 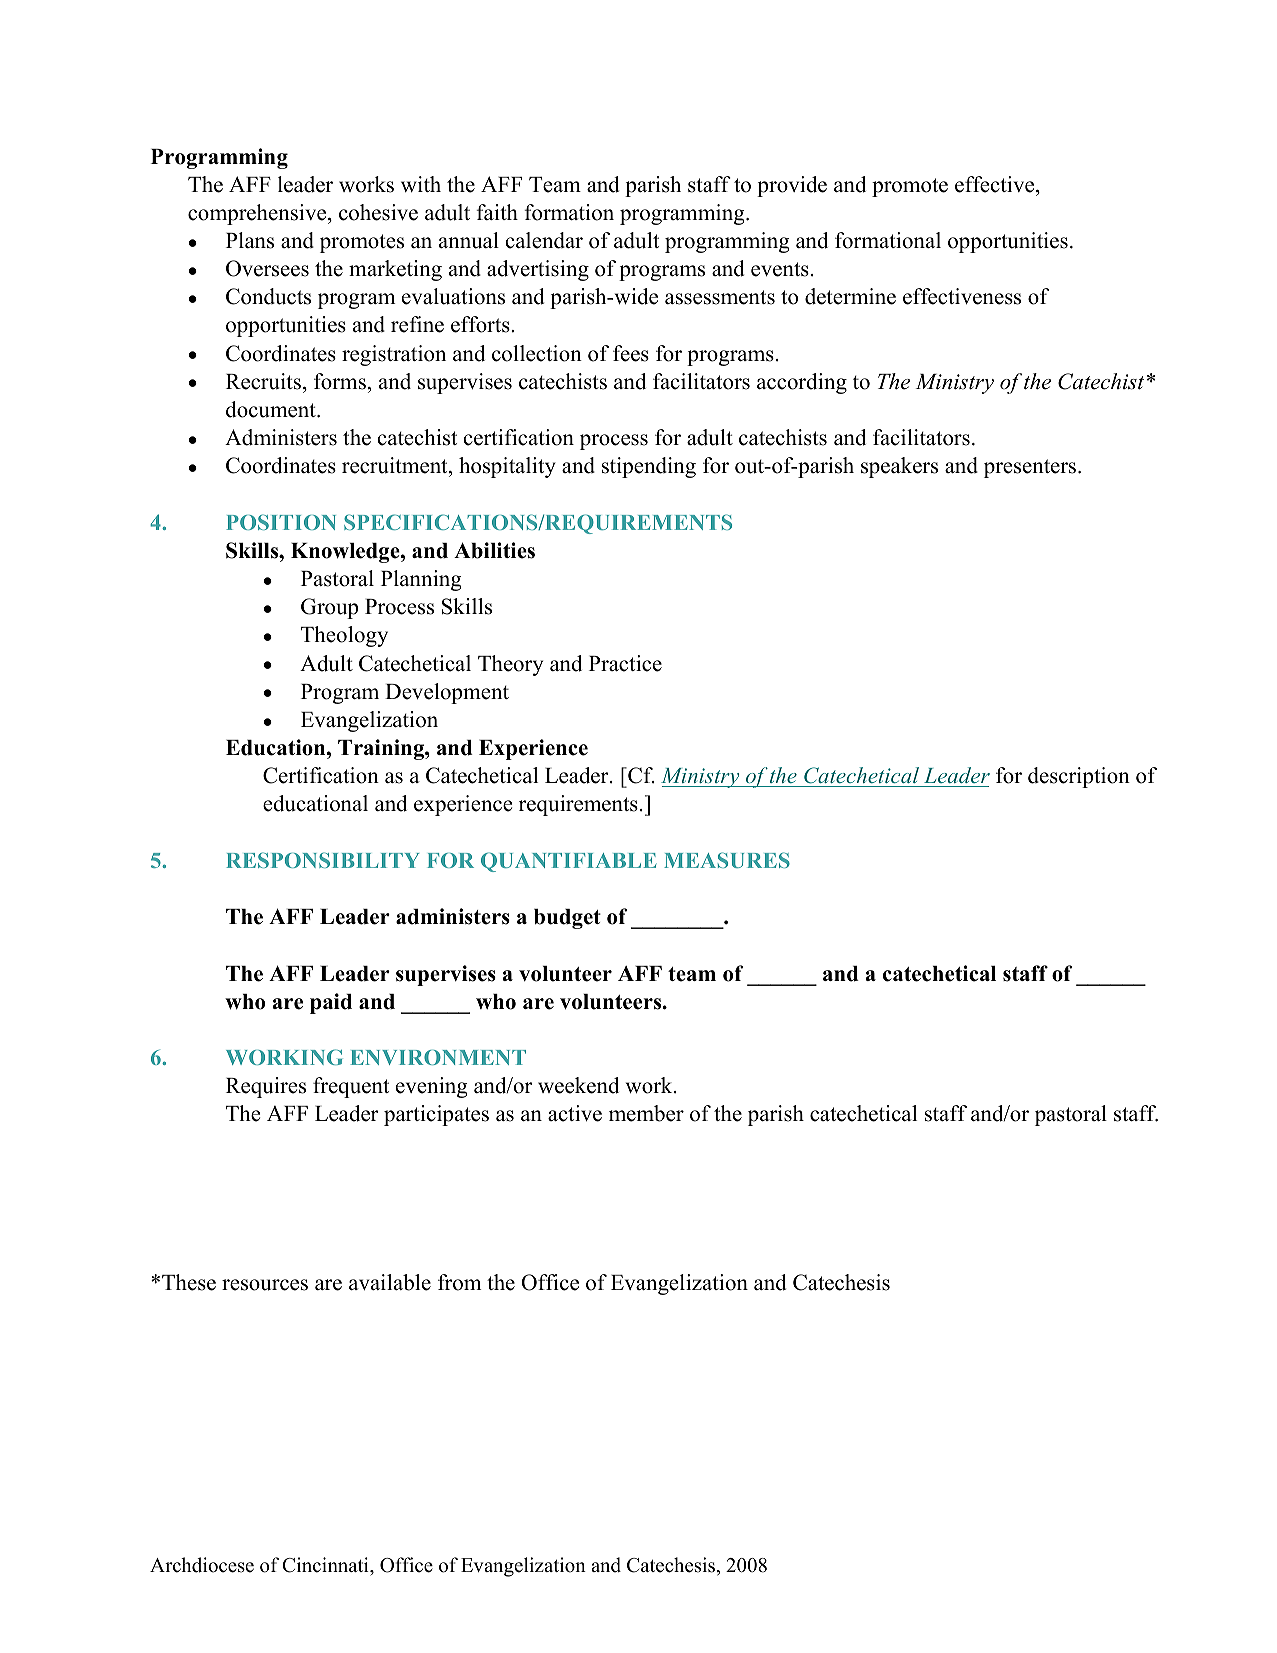 I want to click on available, so click(x=390, y=1282).
